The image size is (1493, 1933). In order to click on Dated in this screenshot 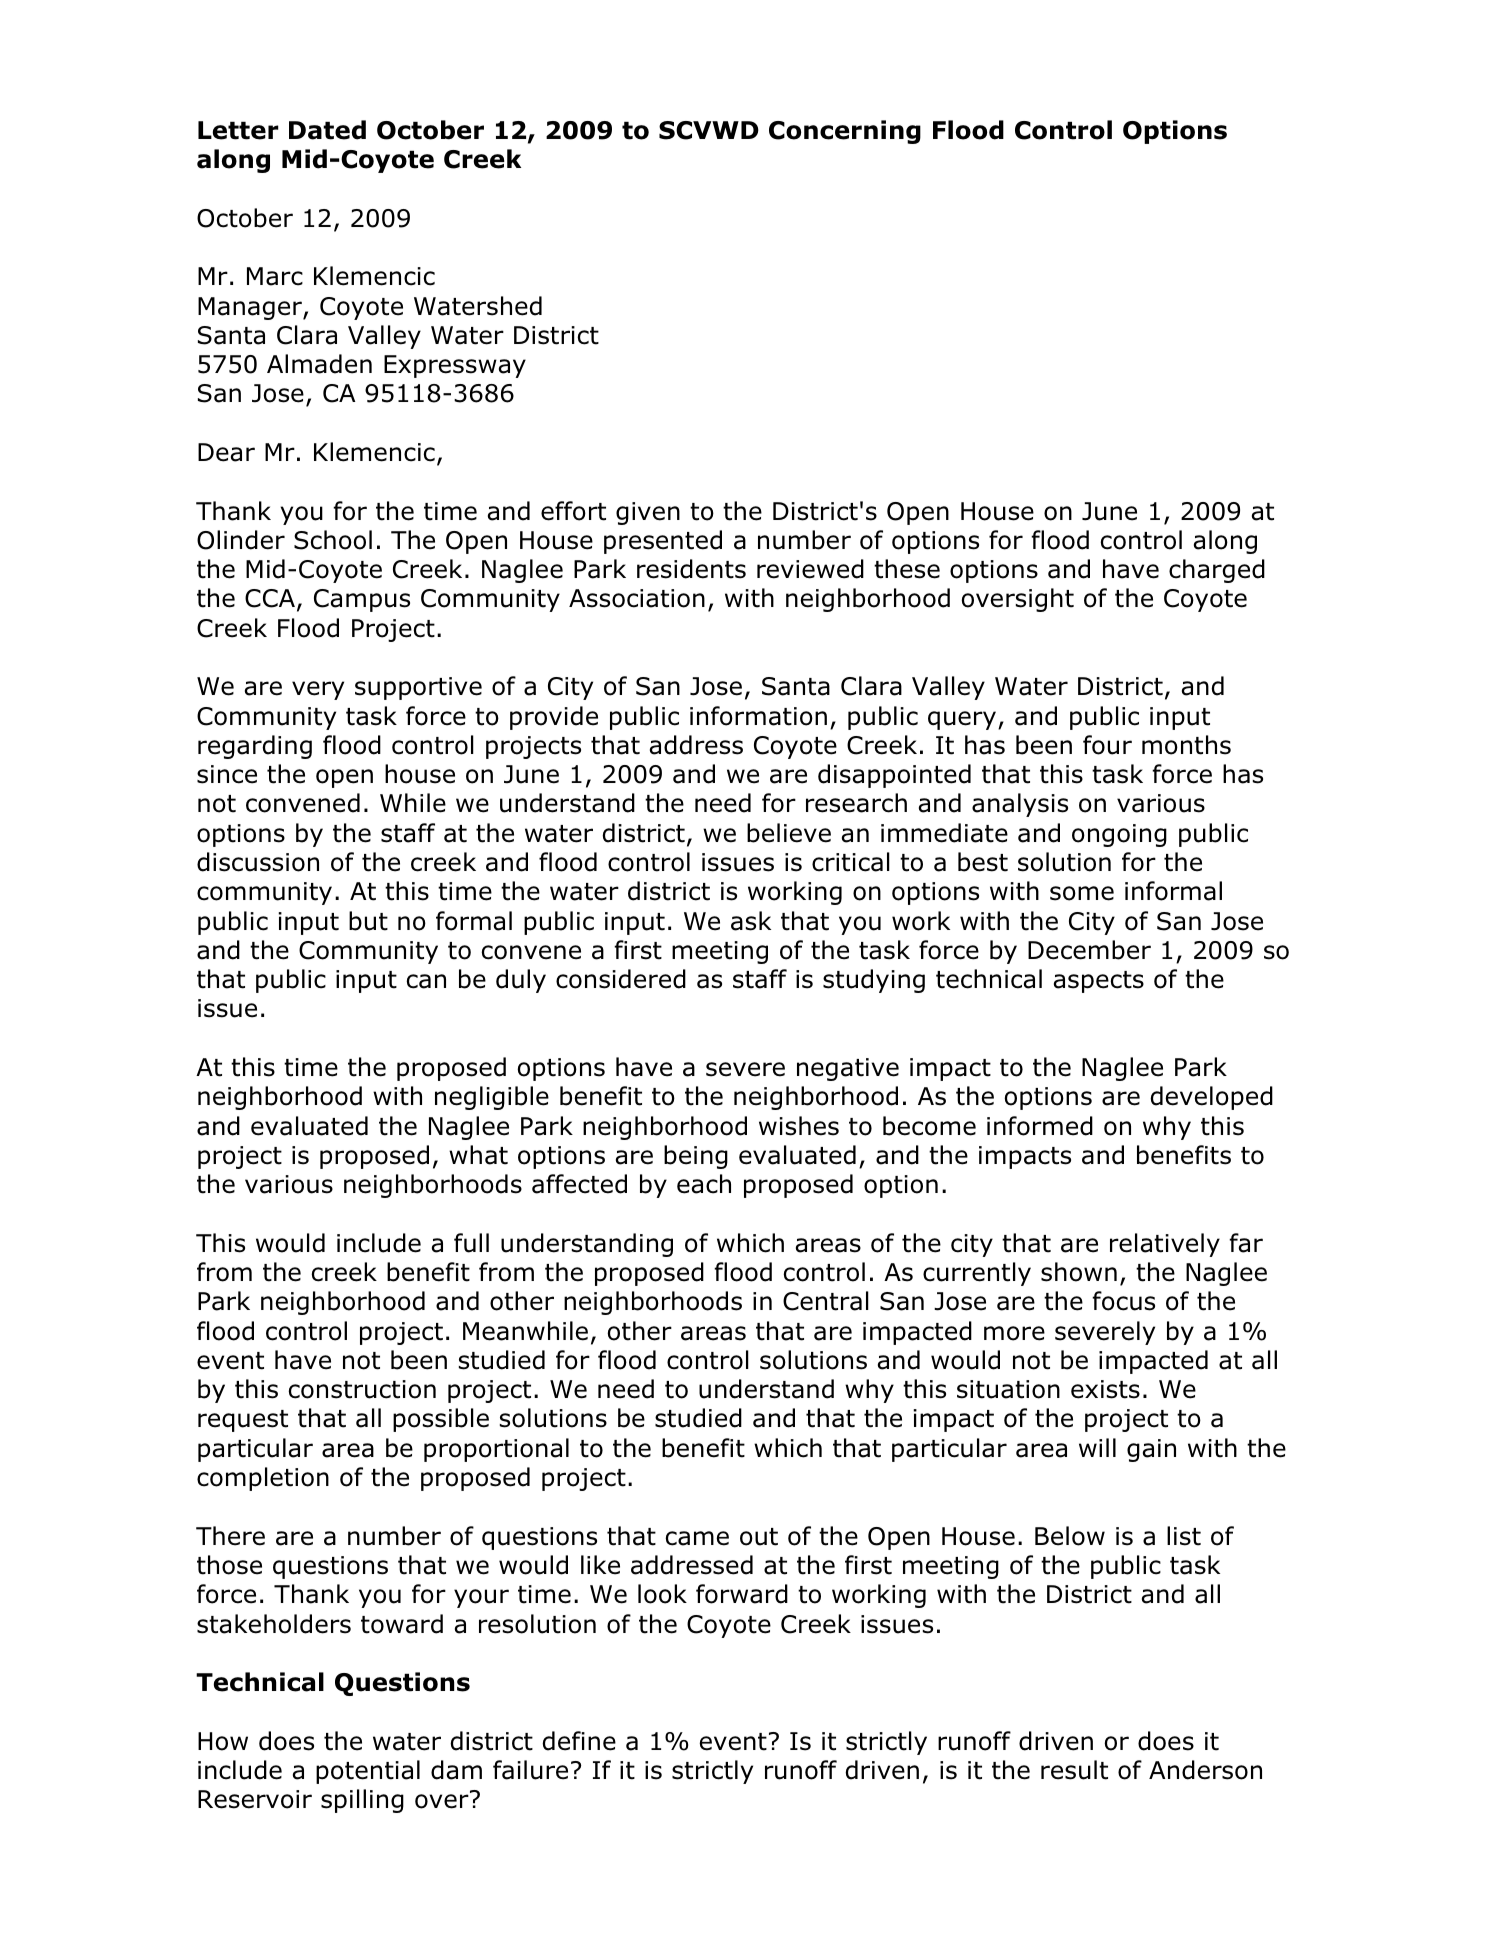, I will do `click(327, 130)`.
